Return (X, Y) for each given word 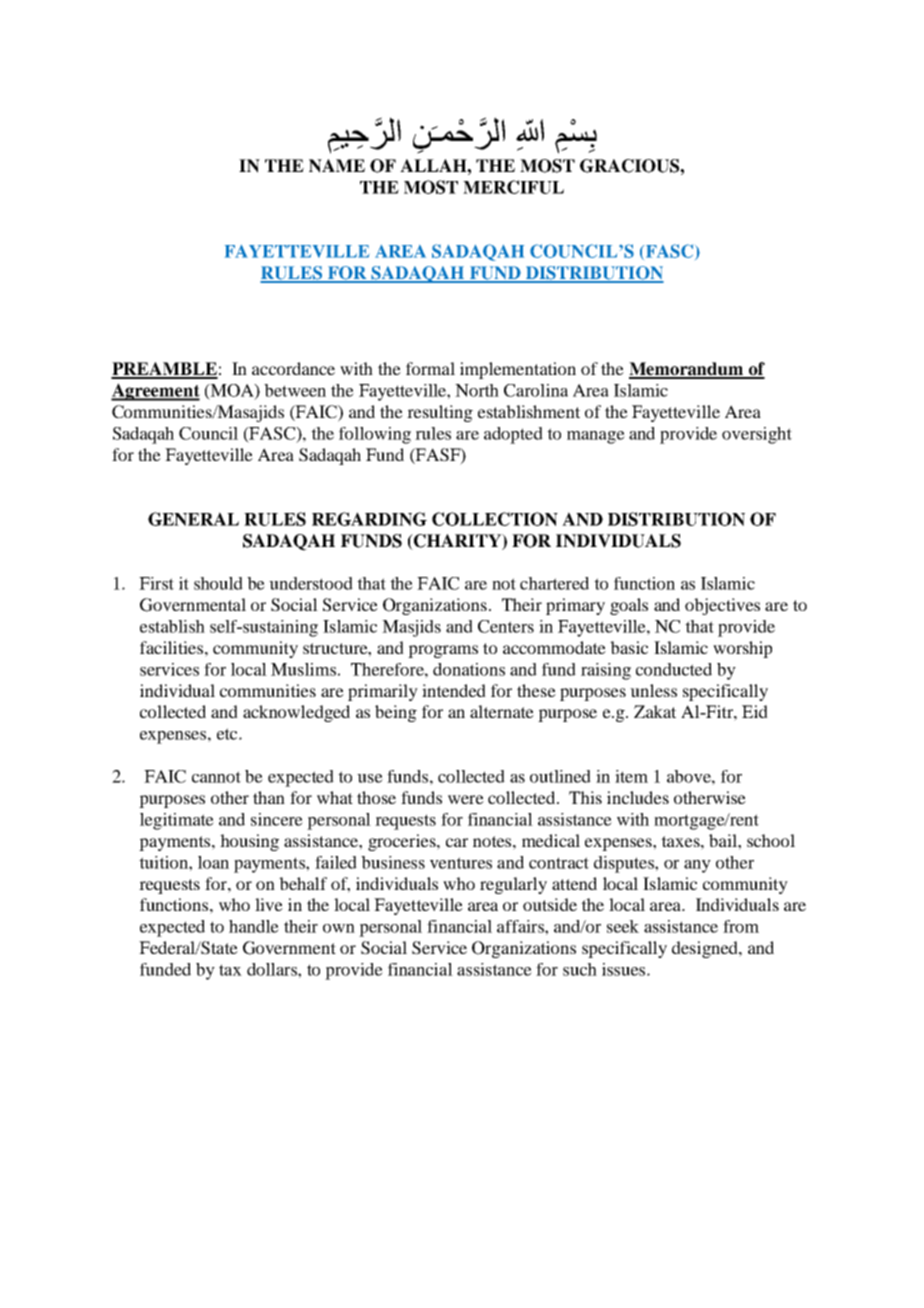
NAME (337, 166)
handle (254, 926)
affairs (521, 926)
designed (706, 949)
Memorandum (687, 370)
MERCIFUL (513, 187)
